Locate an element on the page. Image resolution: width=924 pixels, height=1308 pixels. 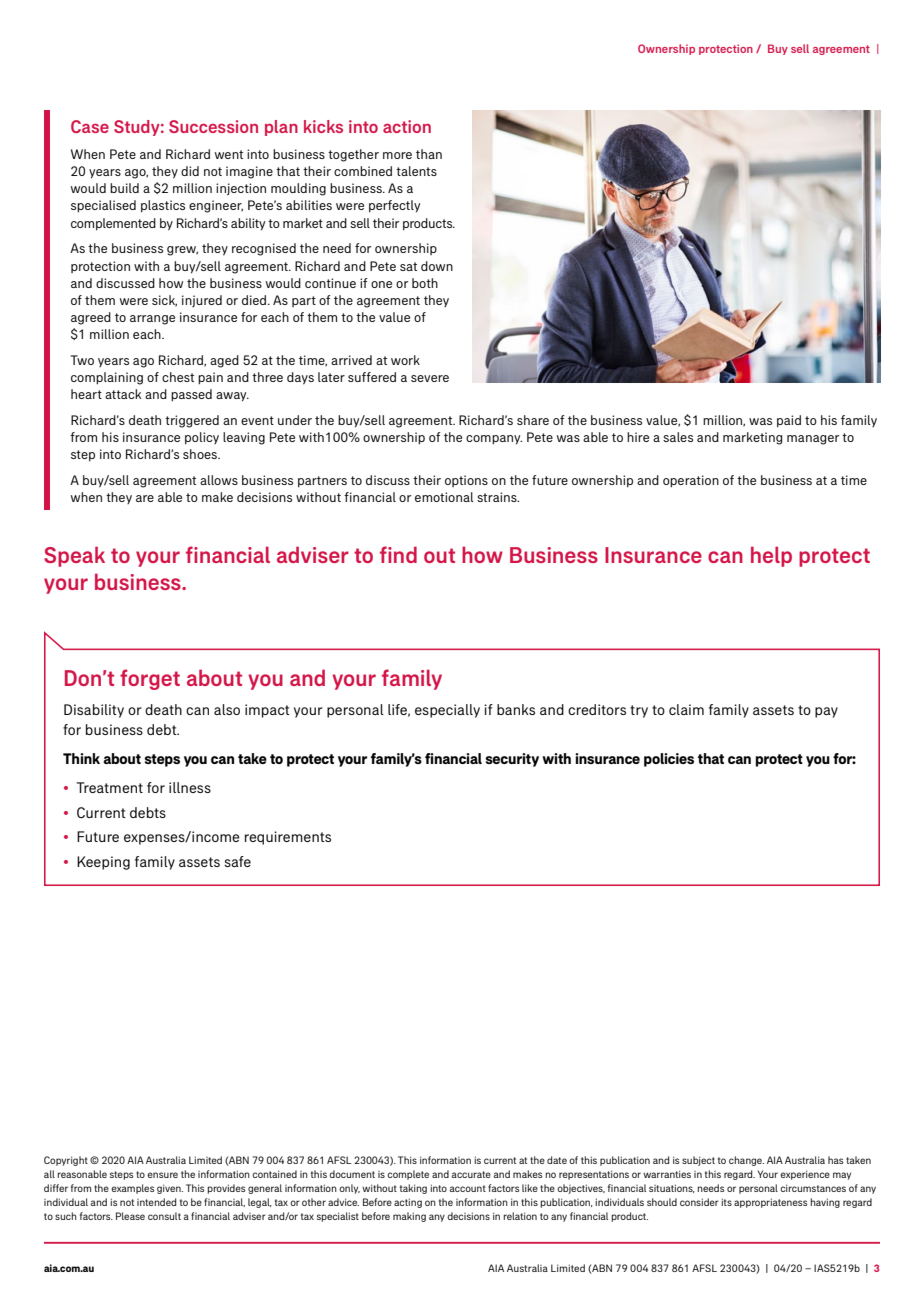
than is located at coordinates (429, 154).
